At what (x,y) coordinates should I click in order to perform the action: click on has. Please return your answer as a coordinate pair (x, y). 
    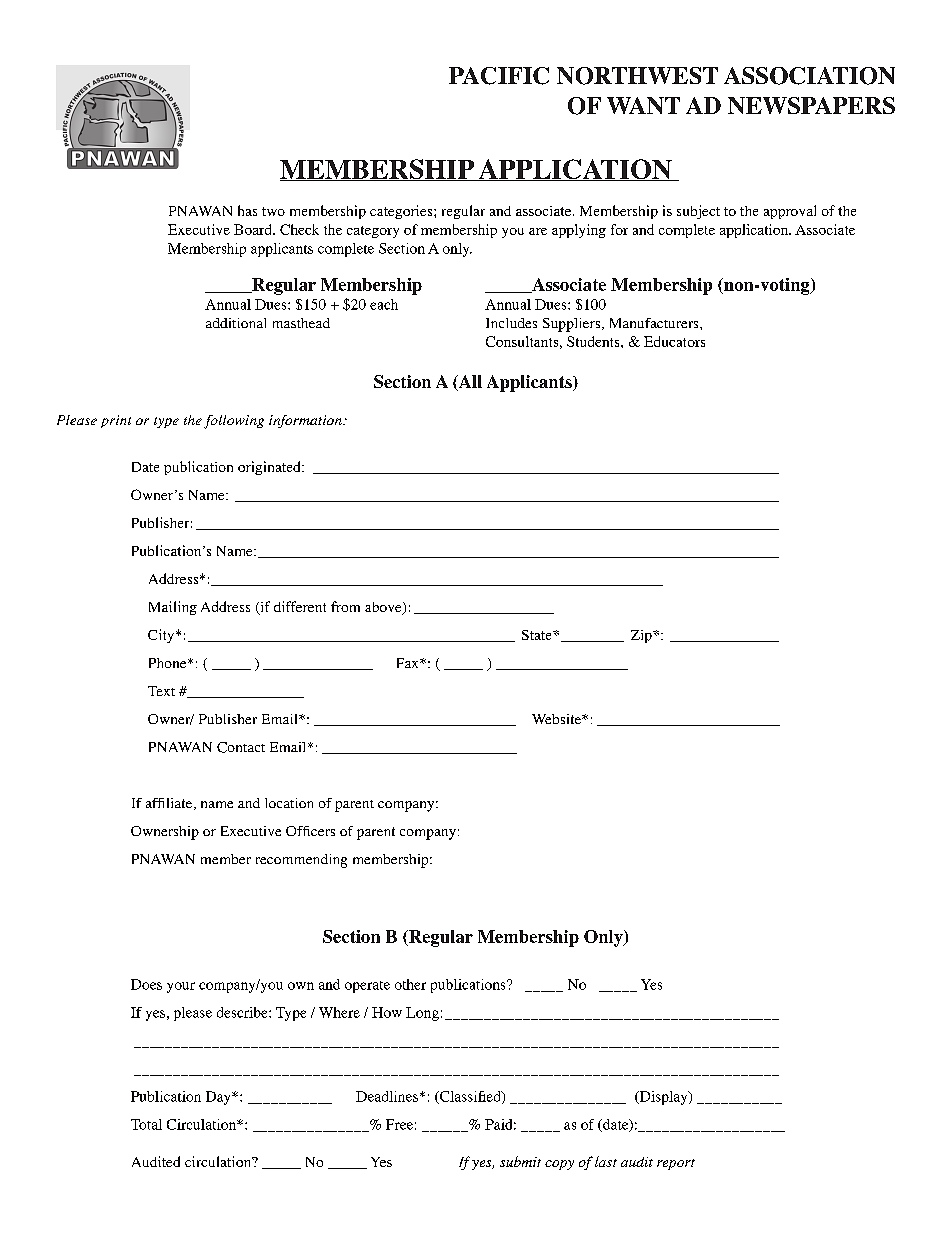
    Looking at the image, I should click on (247, 210).
